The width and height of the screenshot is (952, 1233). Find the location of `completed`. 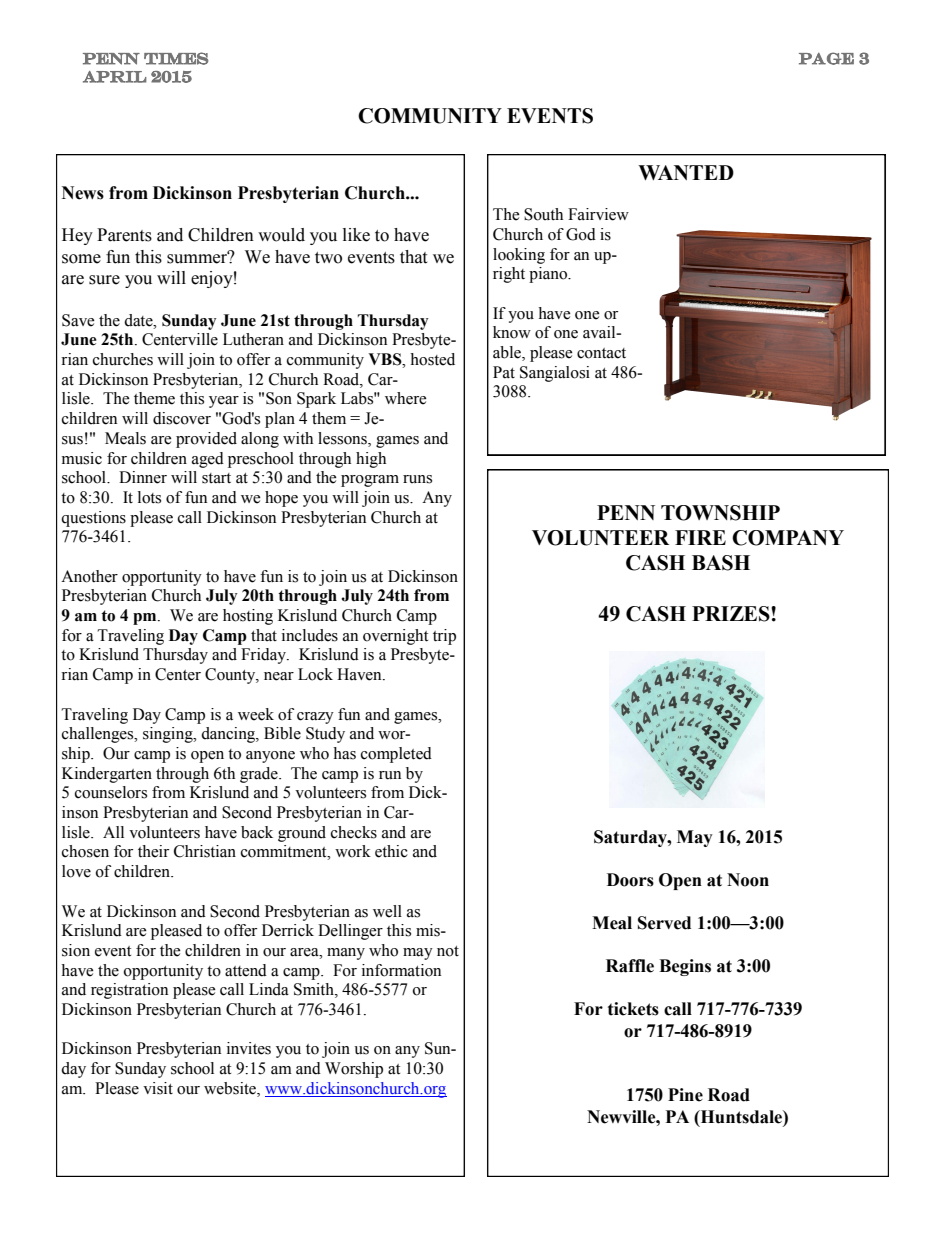

completed is located at coordinates (396, 755).
